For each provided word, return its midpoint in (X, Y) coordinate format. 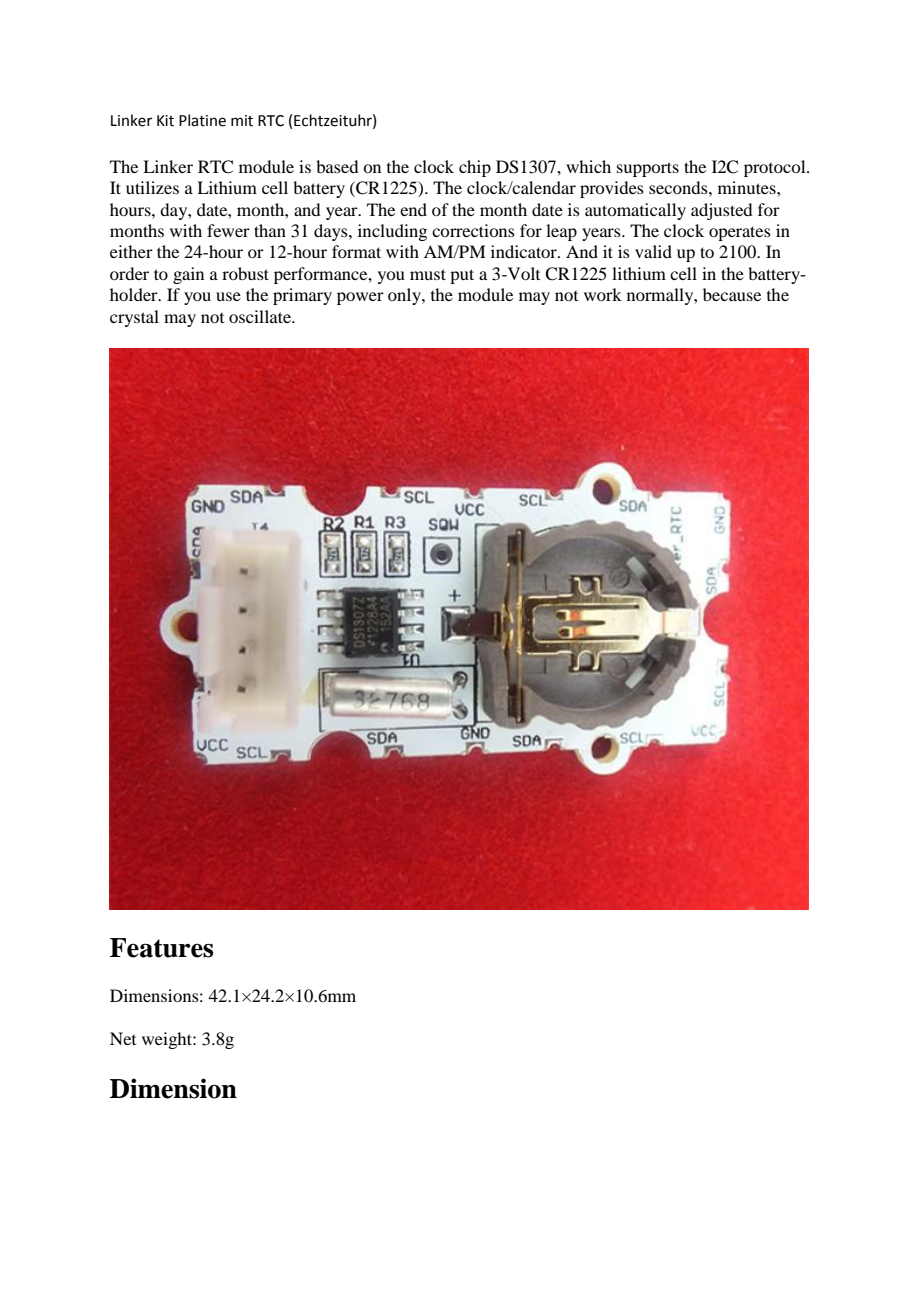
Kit (165, 121)
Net (123, 1038)
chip (475, 168)
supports (648, 169)
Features (161, 948)
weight (168, 1040)
